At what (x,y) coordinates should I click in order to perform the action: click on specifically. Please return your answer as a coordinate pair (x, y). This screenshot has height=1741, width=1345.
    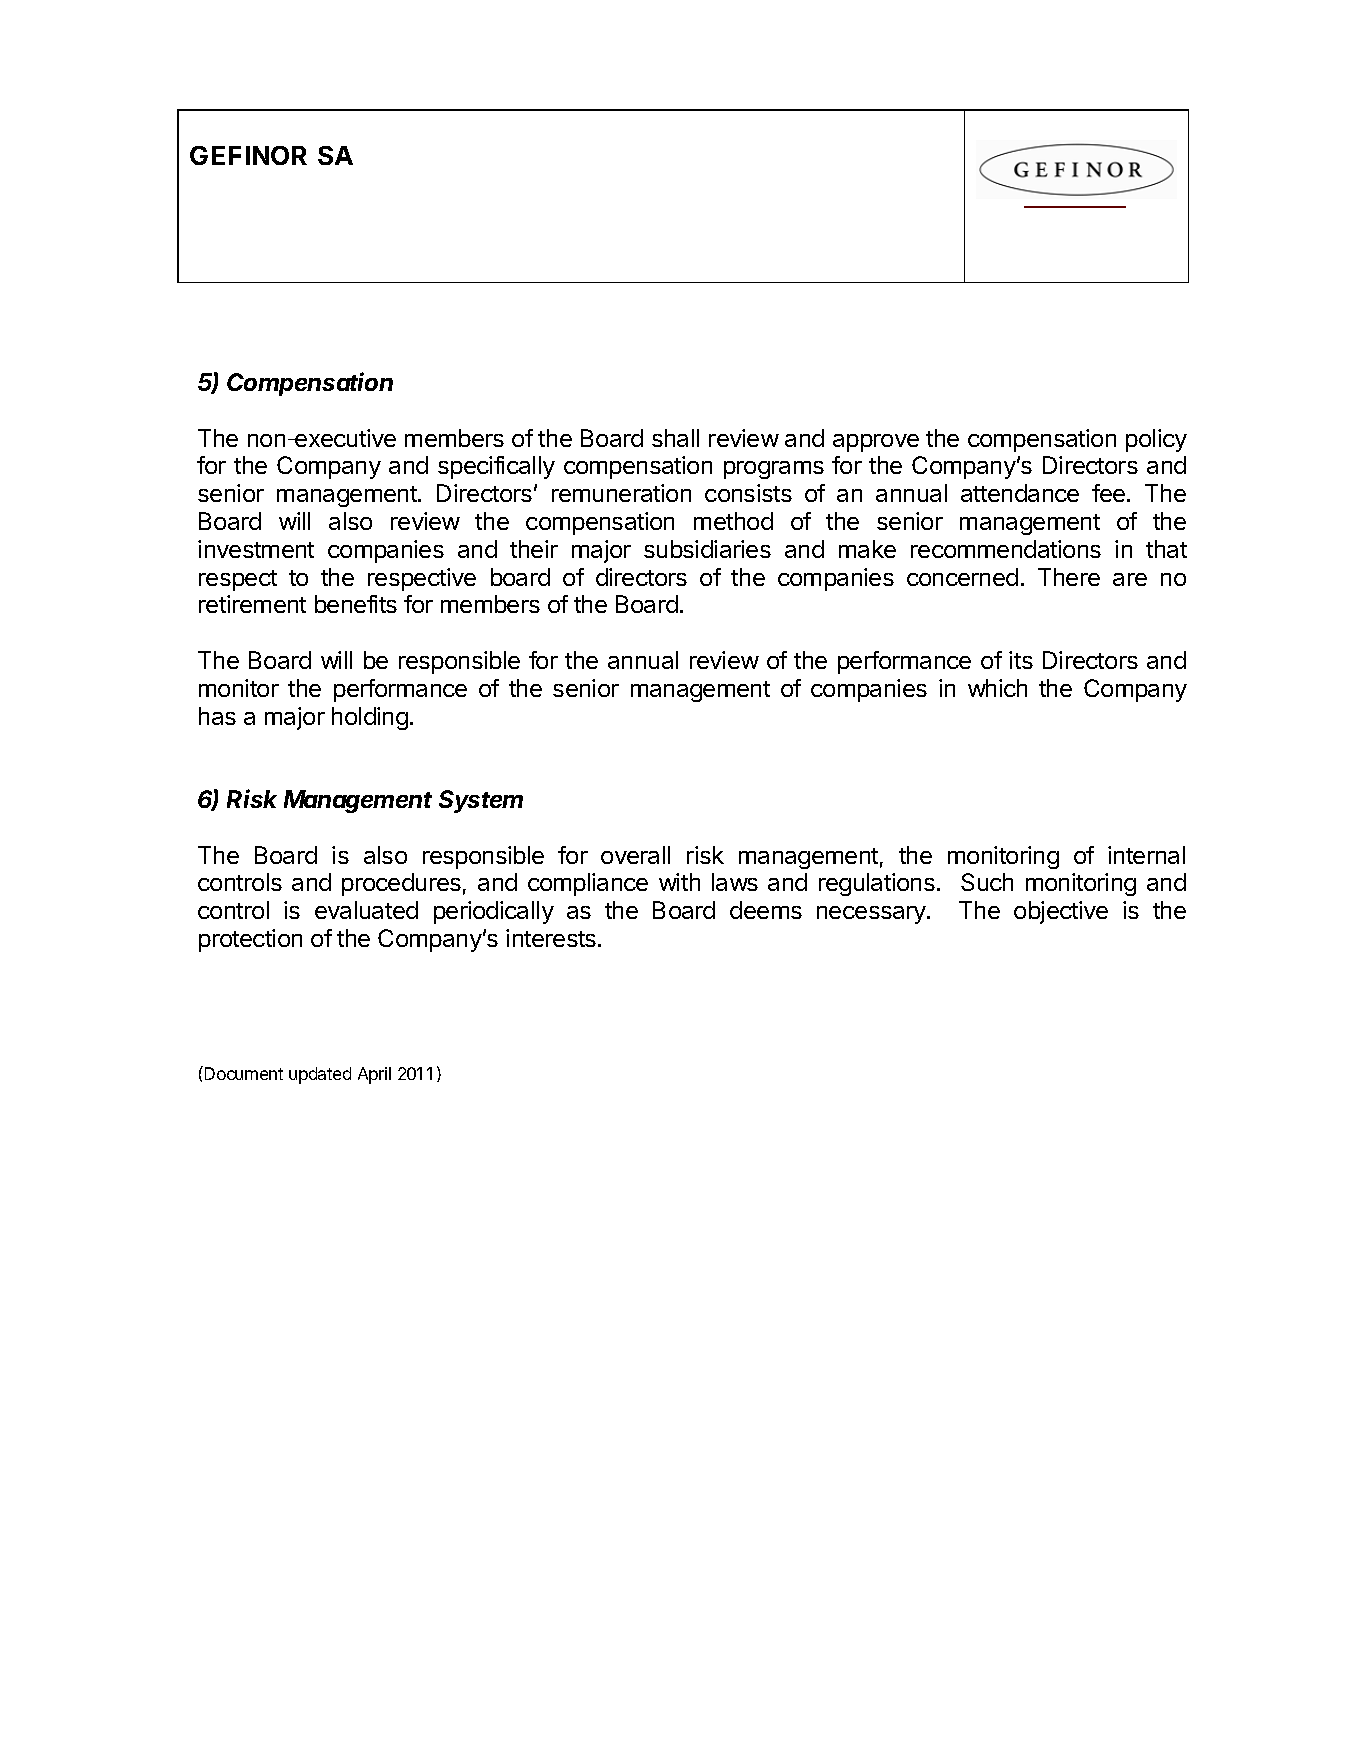
    Looking at the image, I should click on (496, 467).
